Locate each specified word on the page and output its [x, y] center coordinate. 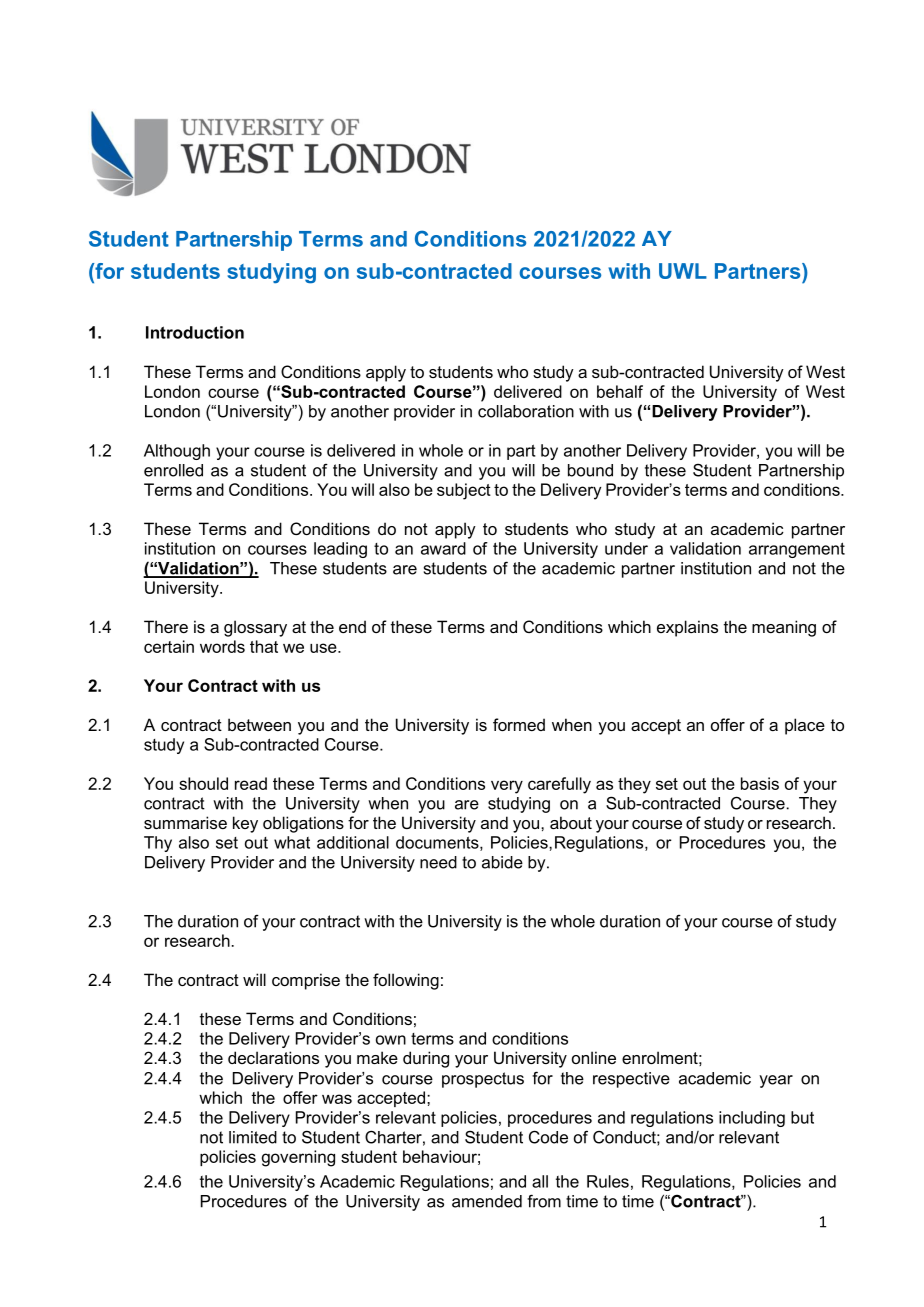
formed [519, 724]
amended [487, 1201]
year [776, 1081]
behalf [620, 391]
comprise [306, 981]
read [251, 783]
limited [253, 1137]
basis [760, 783]
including [752, 1119]
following [406, 981]
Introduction [195, 332]
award [443, 548]
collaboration [526, 411]
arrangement [797, 550]
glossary [255, 628]
